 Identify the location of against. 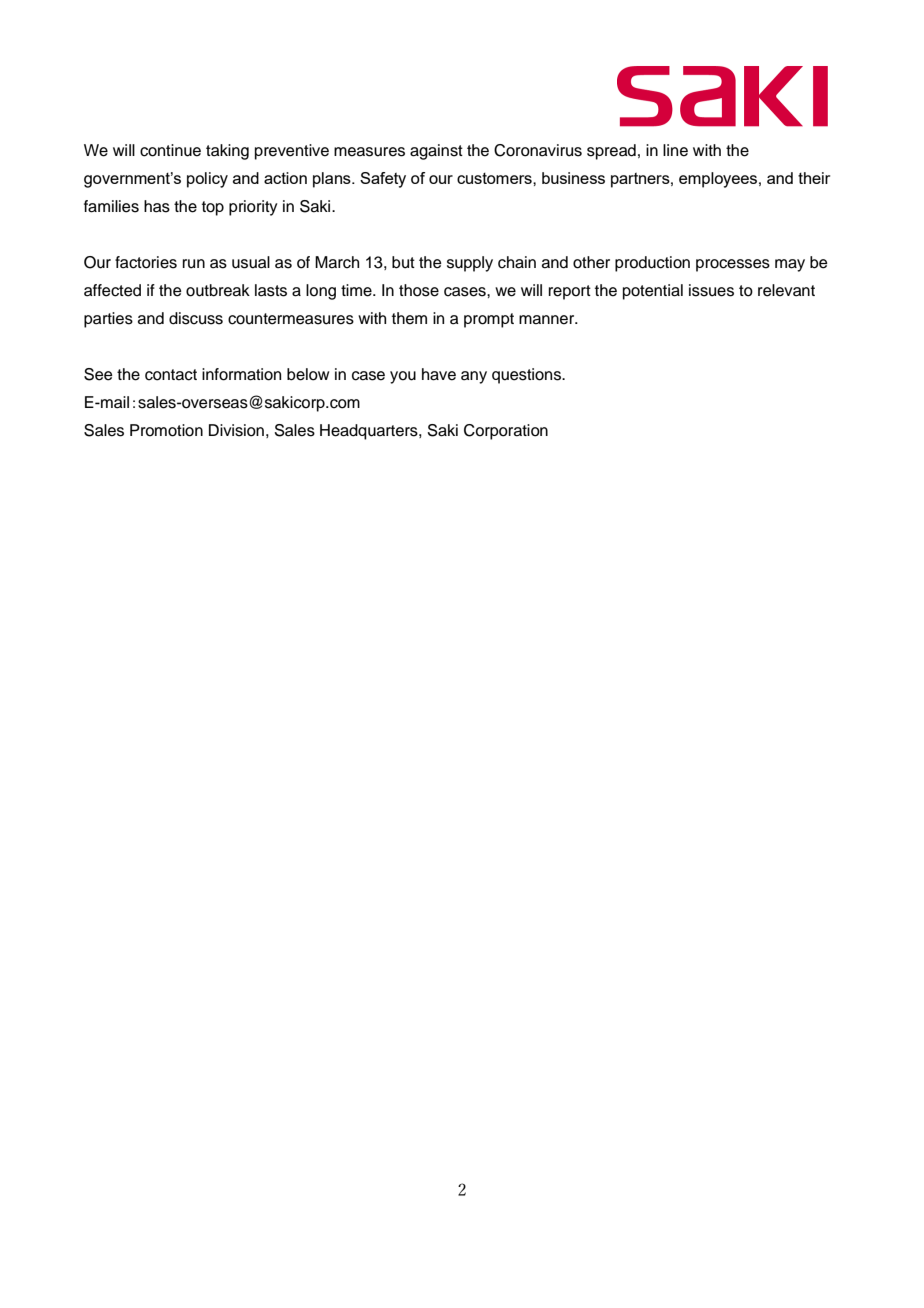
(436, 152).
